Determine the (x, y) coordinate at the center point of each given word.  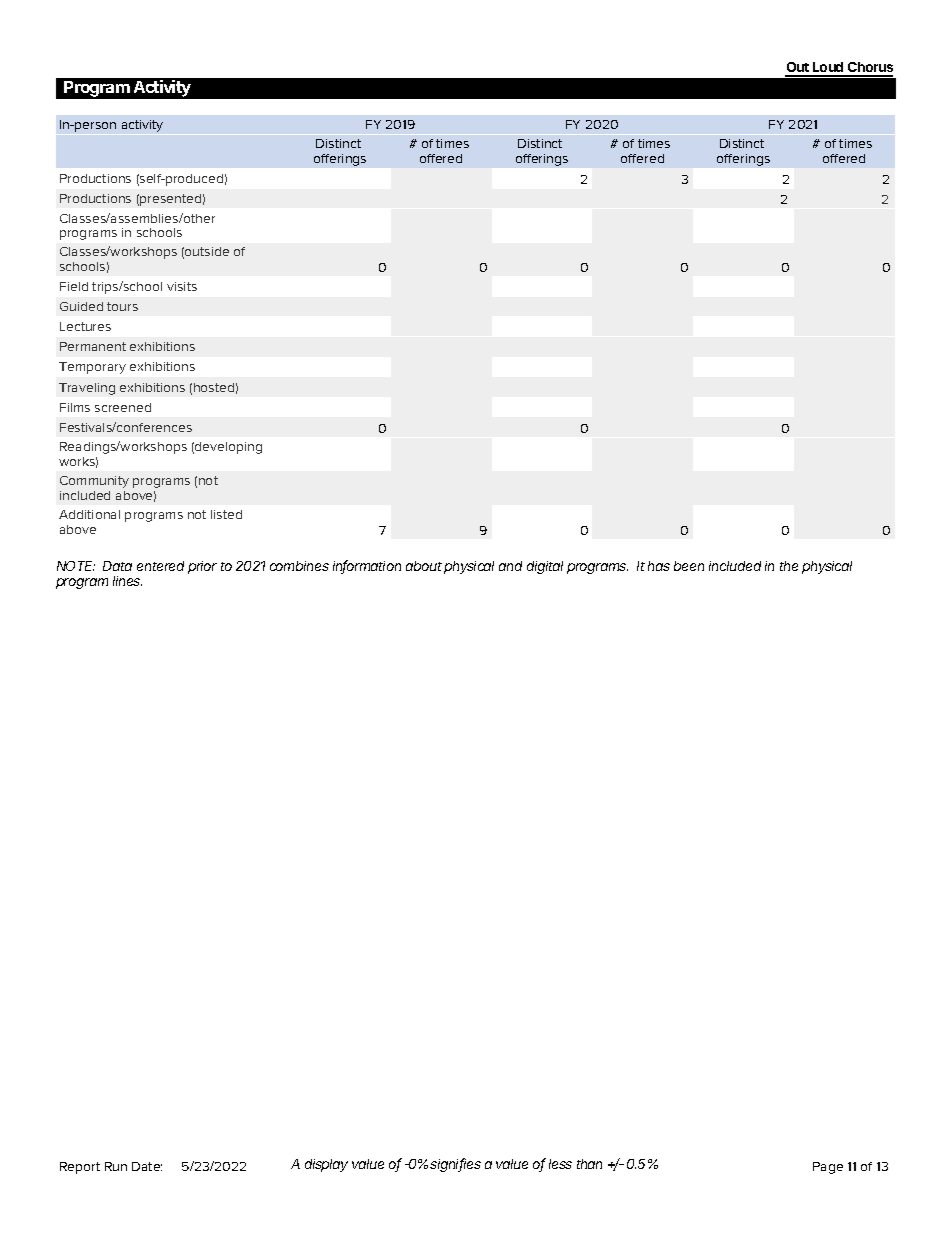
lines (127, 581)
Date (147, 1166)
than (589, 1164)
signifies (455, 1165)
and (510, 566)
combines (299, 566)
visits (182, 286)
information (367, 567)
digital (545, 567)
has (659, 566)
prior (202, 567)
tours (122, 306)
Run (116, 1166)
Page (828, 1168)
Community (94, 482)
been (689, 566)
